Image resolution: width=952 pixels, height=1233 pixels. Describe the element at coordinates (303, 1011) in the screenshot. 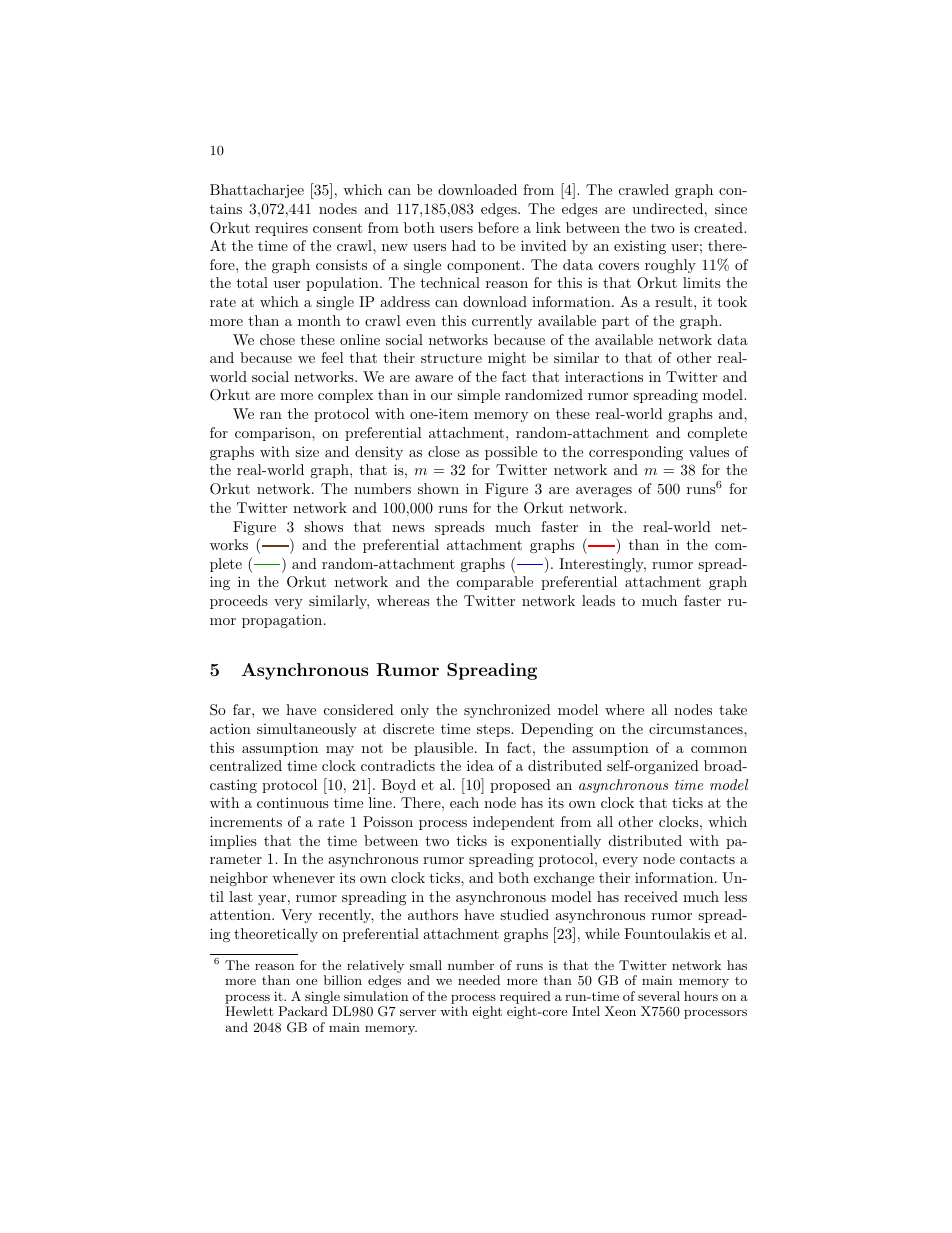

I see `Packard` at that location.
